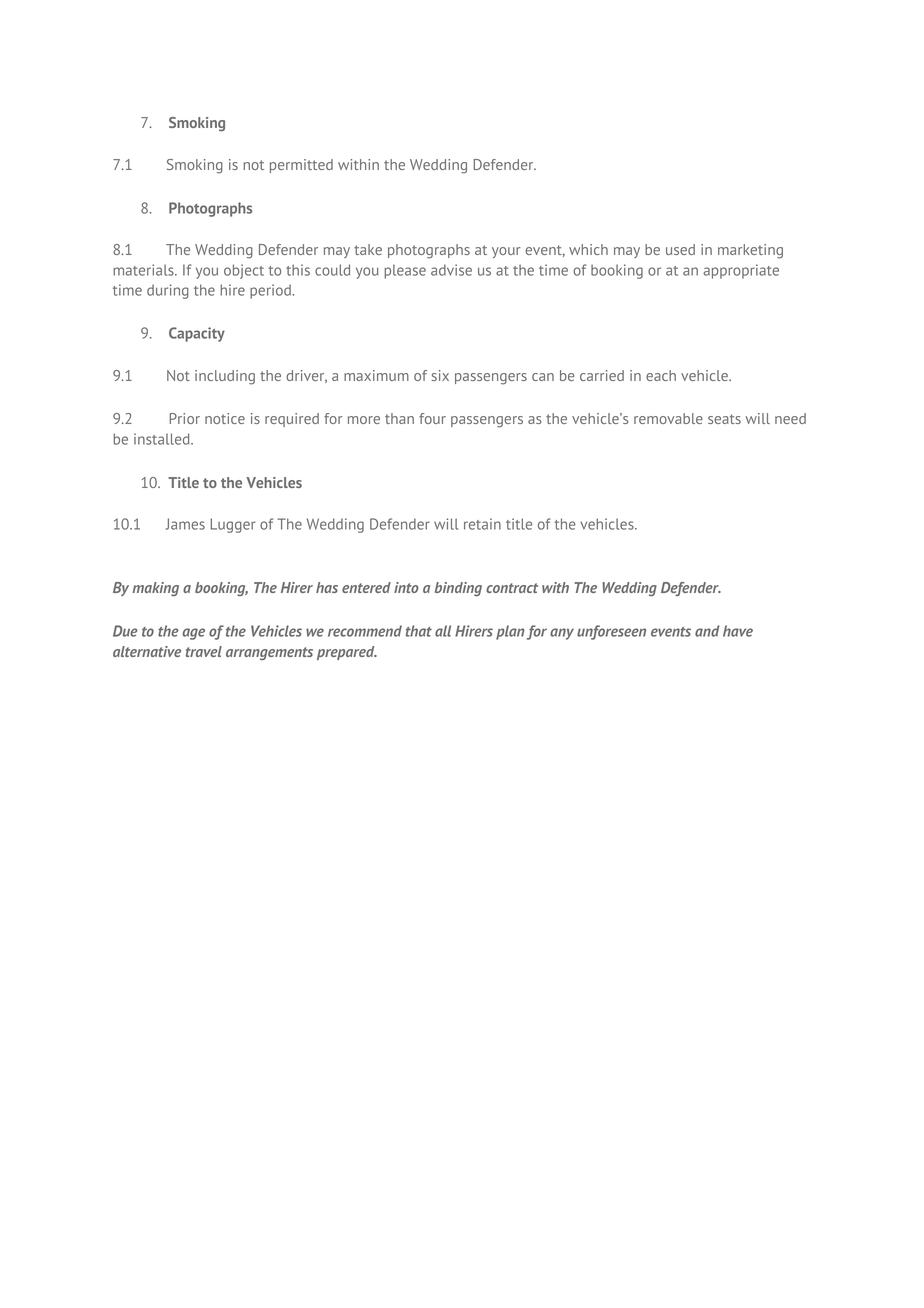 The width and height of the screenshot is (924, 1308). What do you see at coordinates (301, 166) in the screenshot?
I see `permitted` at bounding box center [301, 166].
